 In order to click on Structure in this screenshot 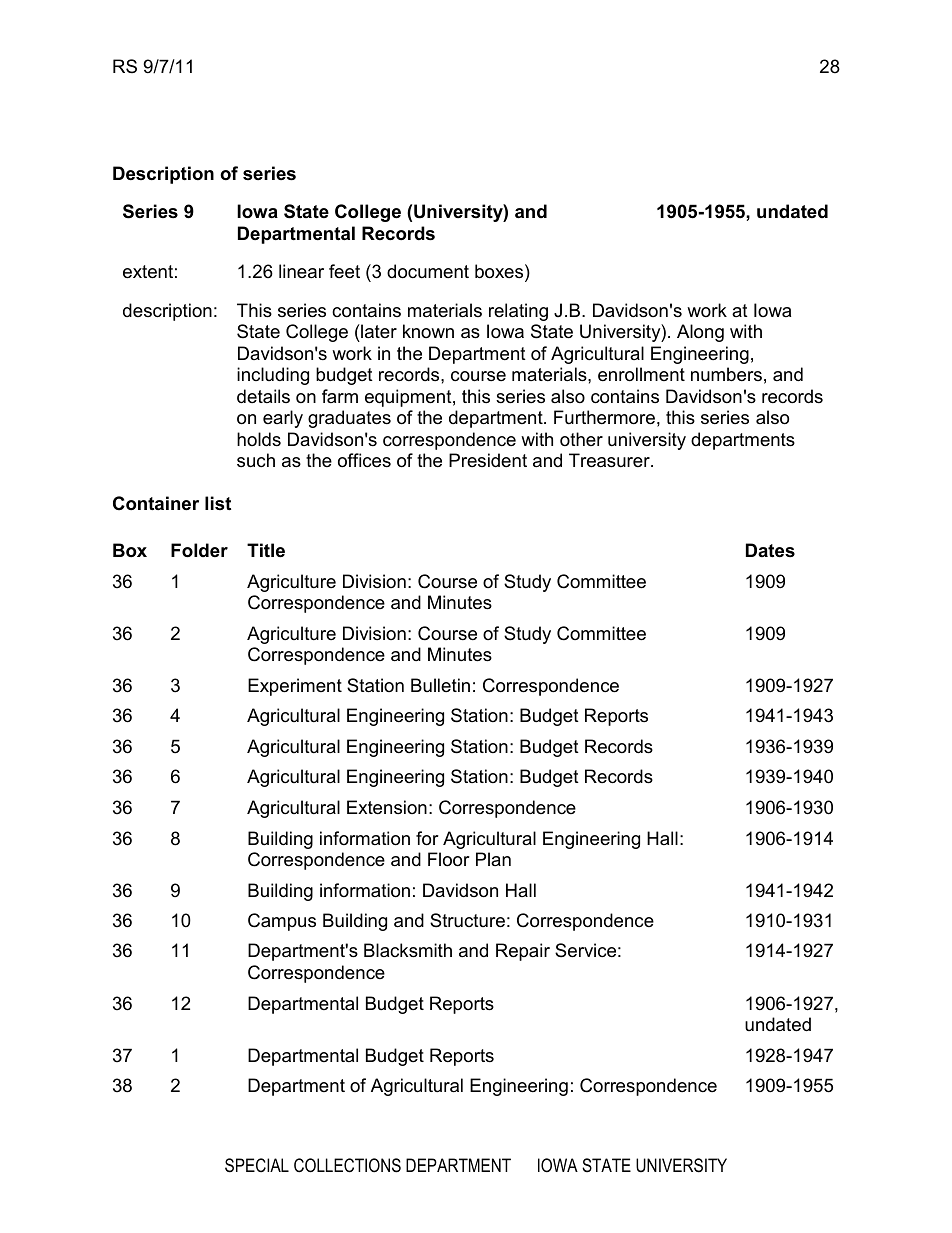, I will do `click(467, 920)`.
